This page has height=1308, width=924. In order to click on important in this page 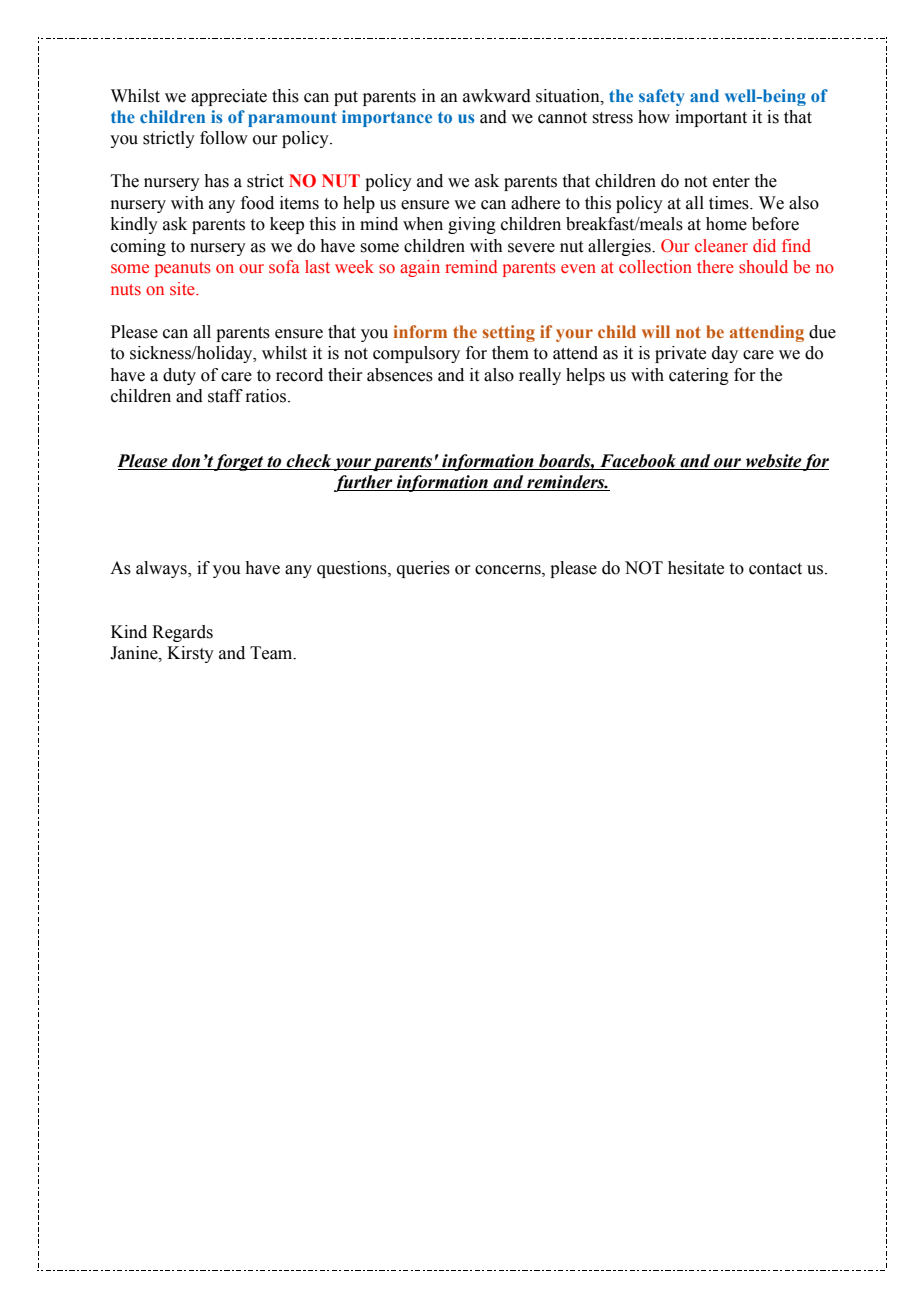, I will do `click(711, 118)`.
